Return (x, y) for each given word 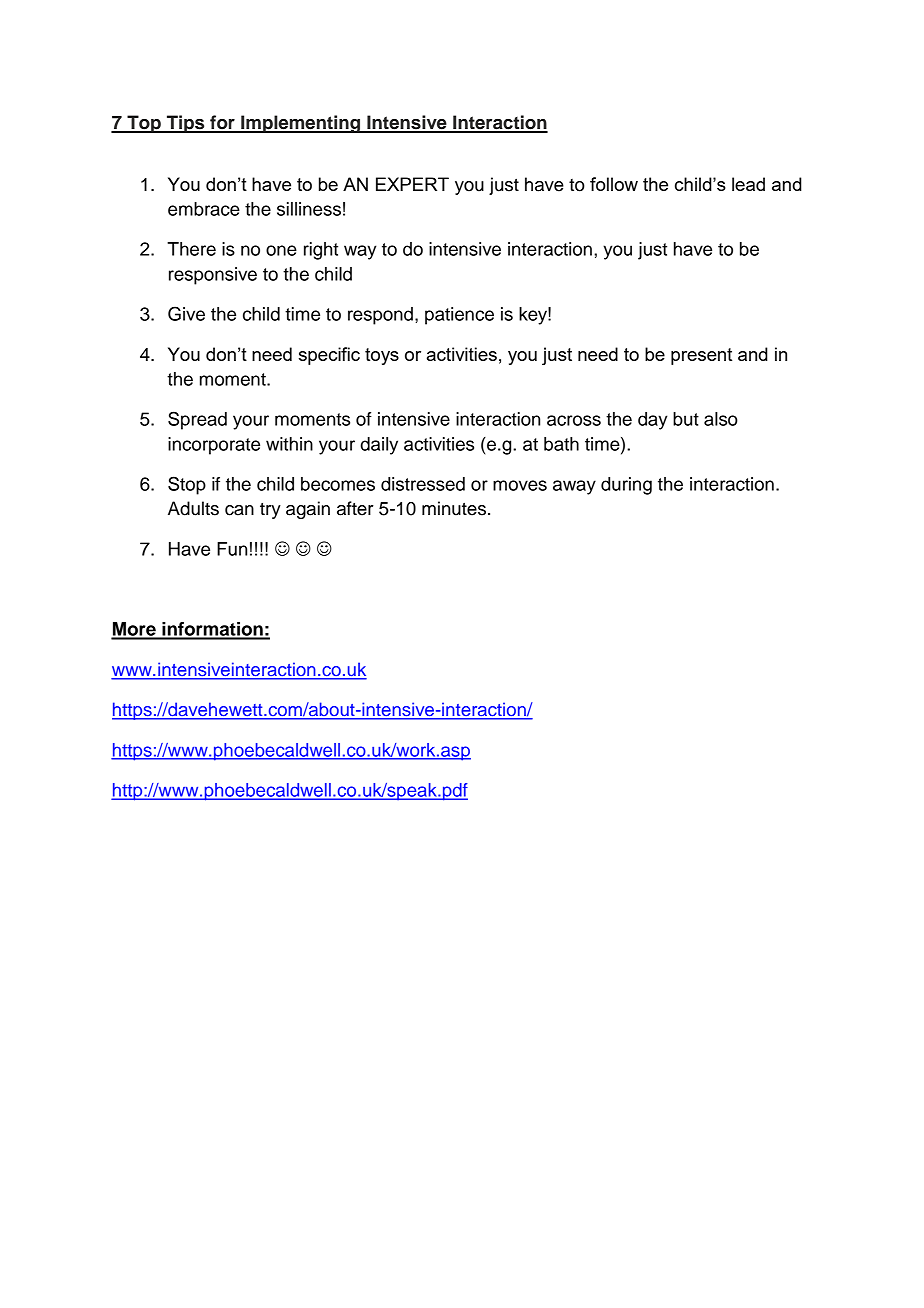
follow (614, 184)
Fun (232, 549)
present (701, 356)
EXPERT (412, 184)
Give (186, 313)
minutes (454, 508)
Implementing (301, 124)
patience (459, 316)
